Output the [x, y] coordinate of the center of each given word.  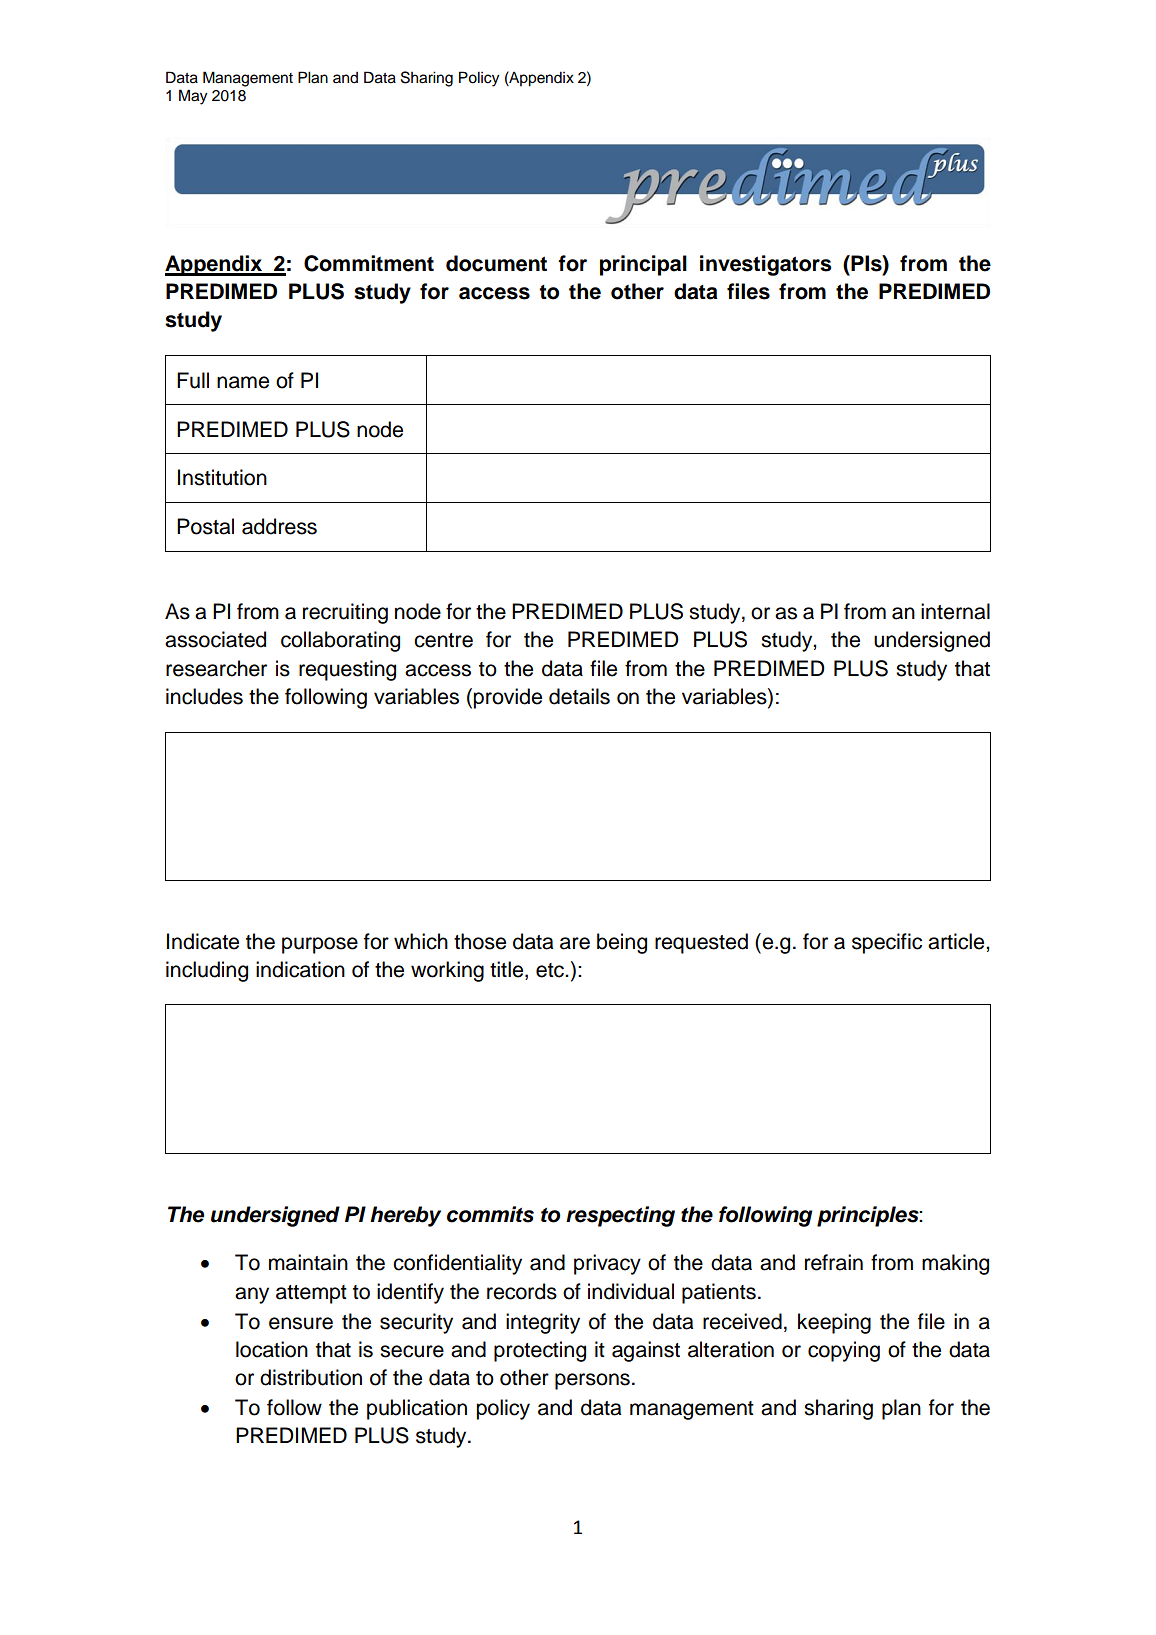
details [579, 696]
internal [955, 611]
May [193, 97]
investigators [766, 265]
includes [204, 696]
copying [844, 1351]
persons [592, 1381]
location [272, 1349]
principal [643, 265]
